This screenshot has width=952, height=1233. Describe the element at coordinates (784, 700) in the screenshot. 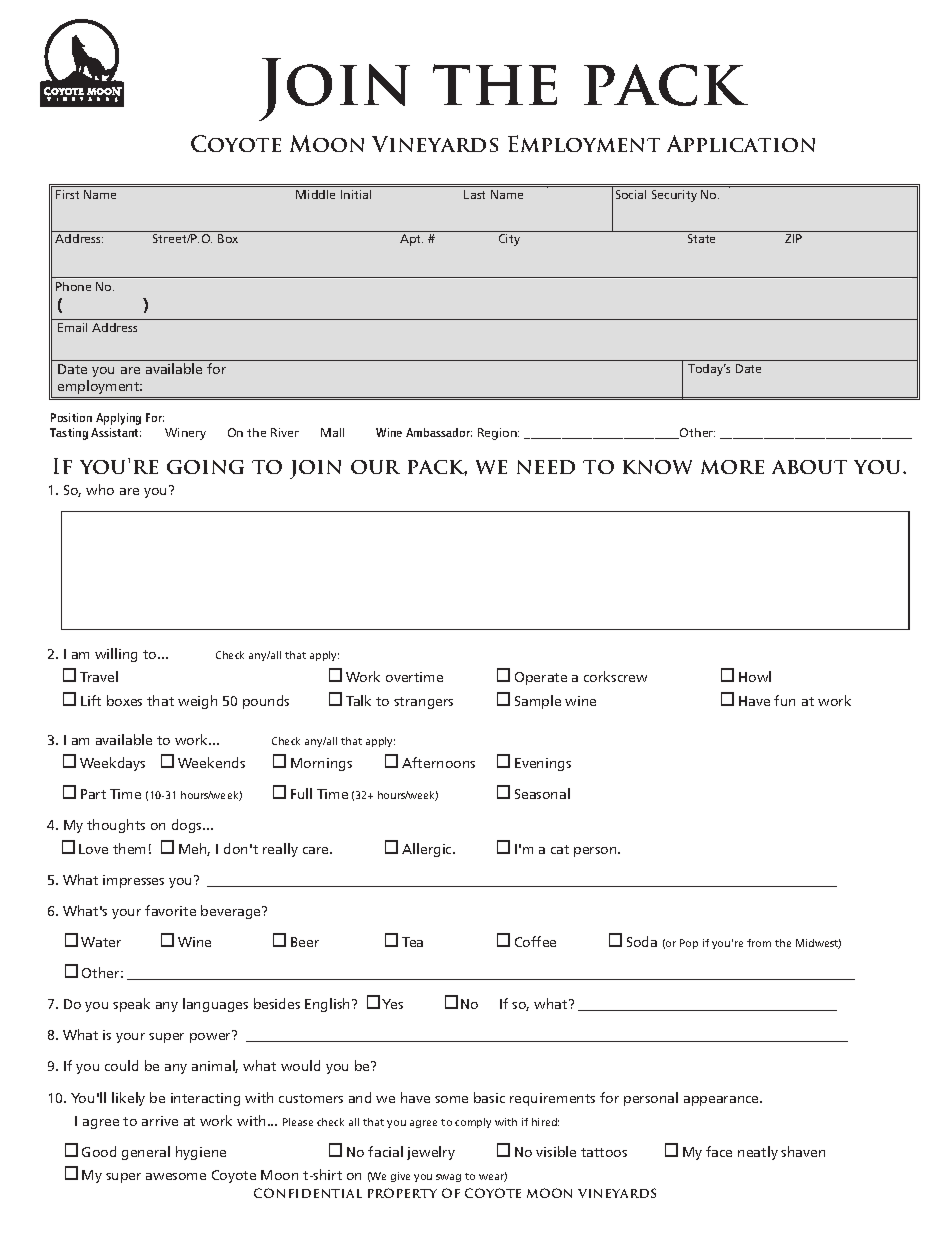

I see `fun` at that location.
